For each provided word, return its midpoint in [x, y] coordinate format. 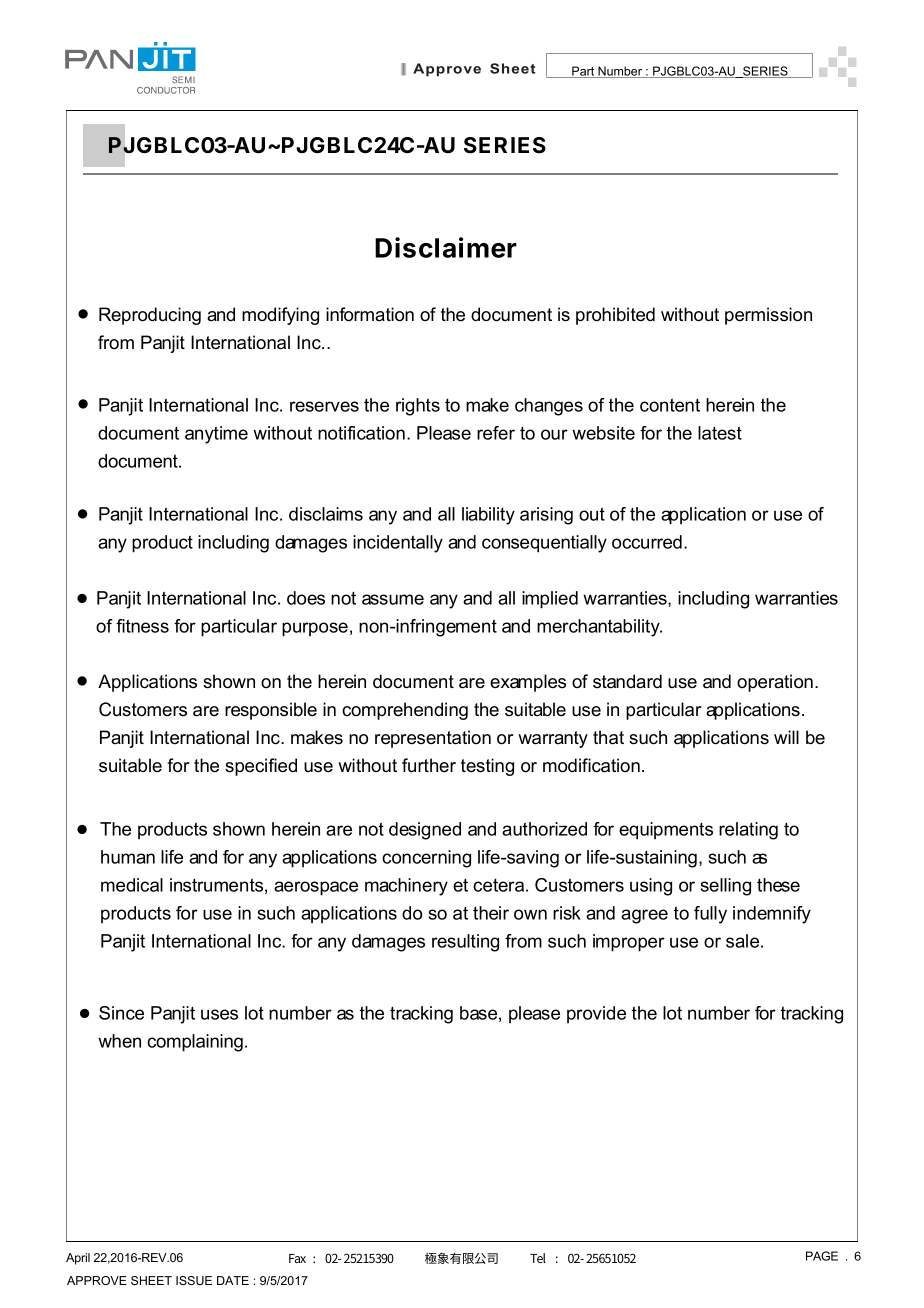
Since [121, 1013]
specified [261, 767]
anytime [216, 435]
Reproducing [150, 316]
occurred [647, 542]
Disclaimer [446, 247]
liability [488, 516]
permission [768, 316]
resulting [465, 943]
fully [710, 915]
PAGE [822, 1256]
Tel [538, 1258]
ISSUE [194, 1280]
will [786, 737]
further [429, 765]
